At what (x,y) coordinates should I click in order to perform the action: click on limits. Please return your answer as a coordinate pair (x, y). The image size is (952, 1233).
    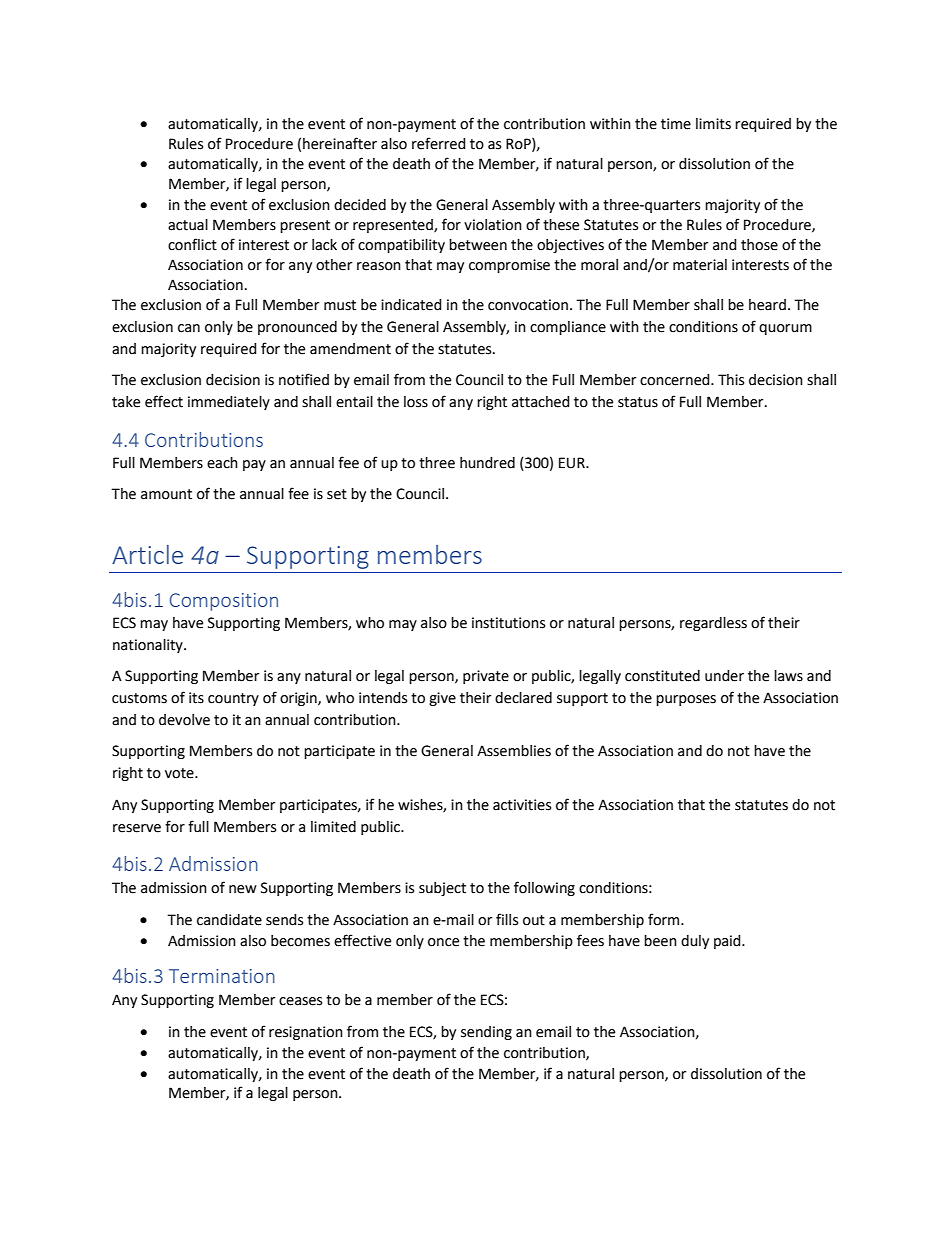
    Looking at the image, I should click on (713, 124).
